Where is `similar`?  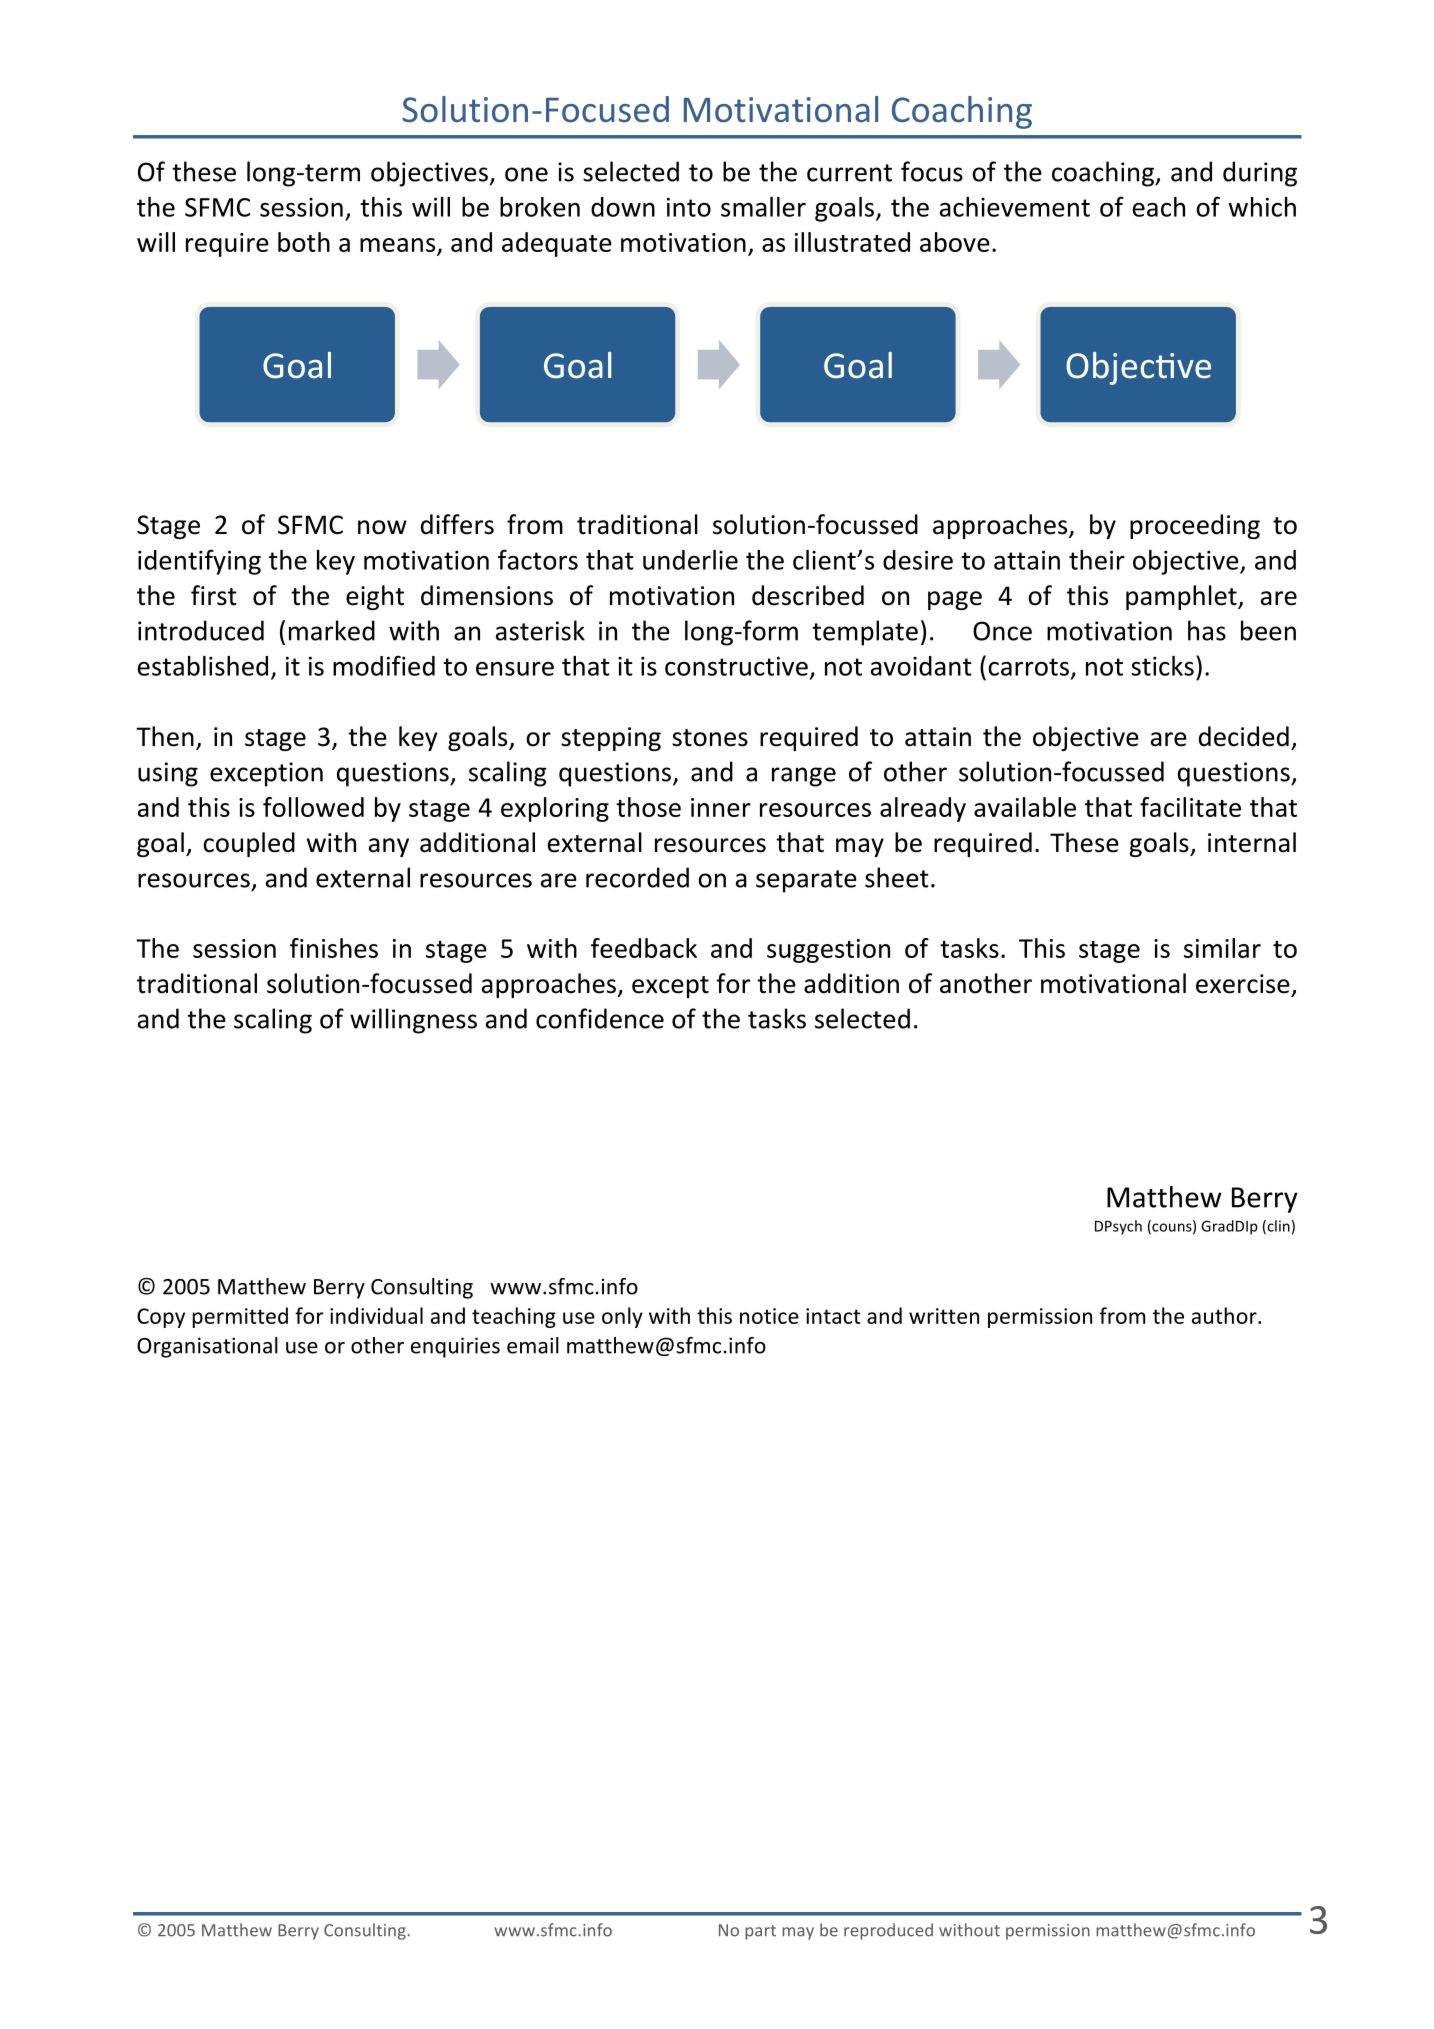 similar is located at coordinates (1222, 948).
